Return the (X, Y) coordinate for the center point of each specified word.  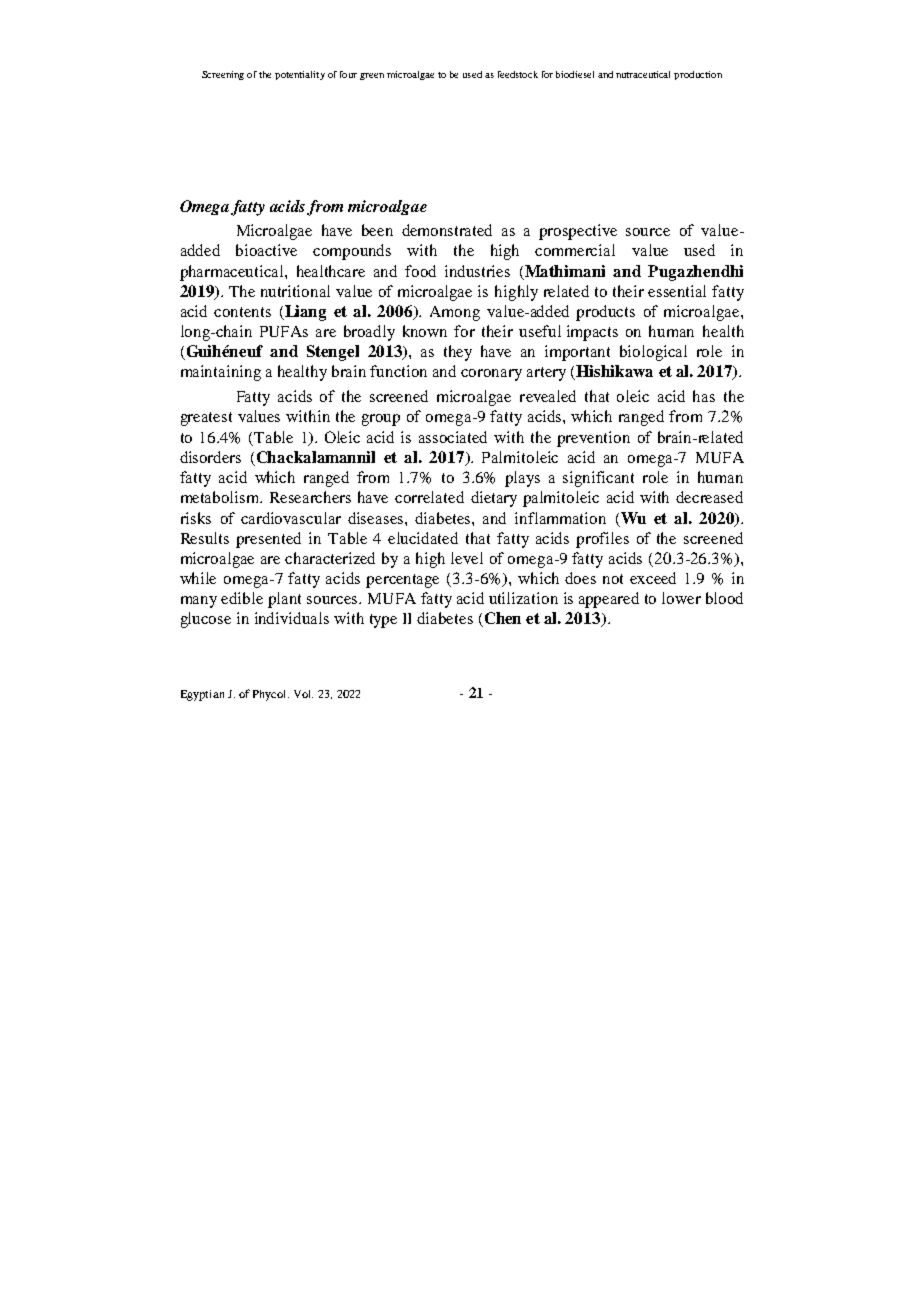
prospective (578, 232)
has (704, 396)
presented (268, 540)
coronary (491, 375)
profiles (602, 540)
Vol (303, 694)
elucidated (423, 538)
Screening (223, 75)
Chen (503, 618)
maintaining (221, 373)
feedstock (518, 74)
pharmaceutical (233, 273)
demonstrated (447, 230)
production (698, 75)
